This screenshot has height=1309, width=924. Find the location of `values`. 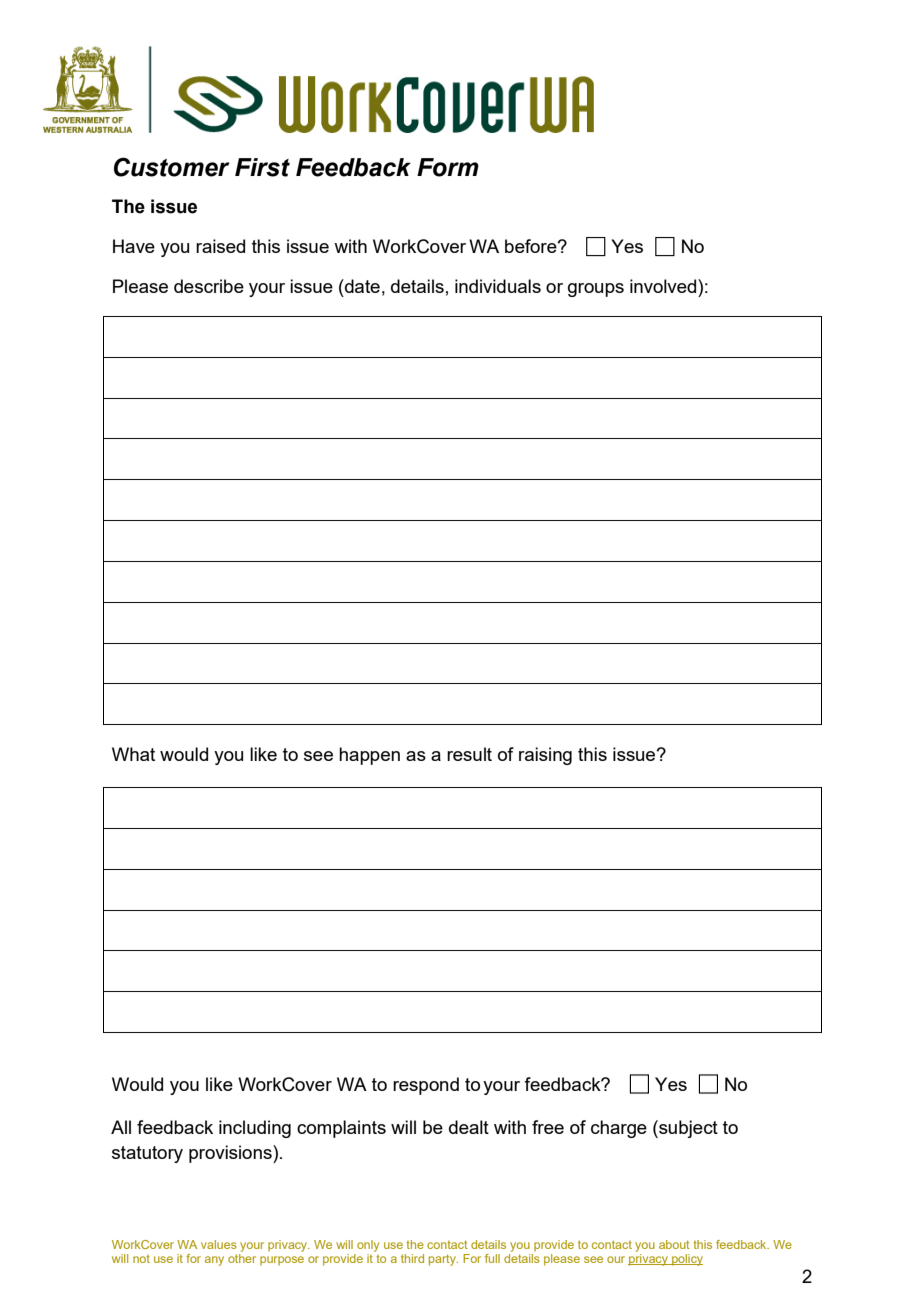

values is located at coordinates (219, 1244).
